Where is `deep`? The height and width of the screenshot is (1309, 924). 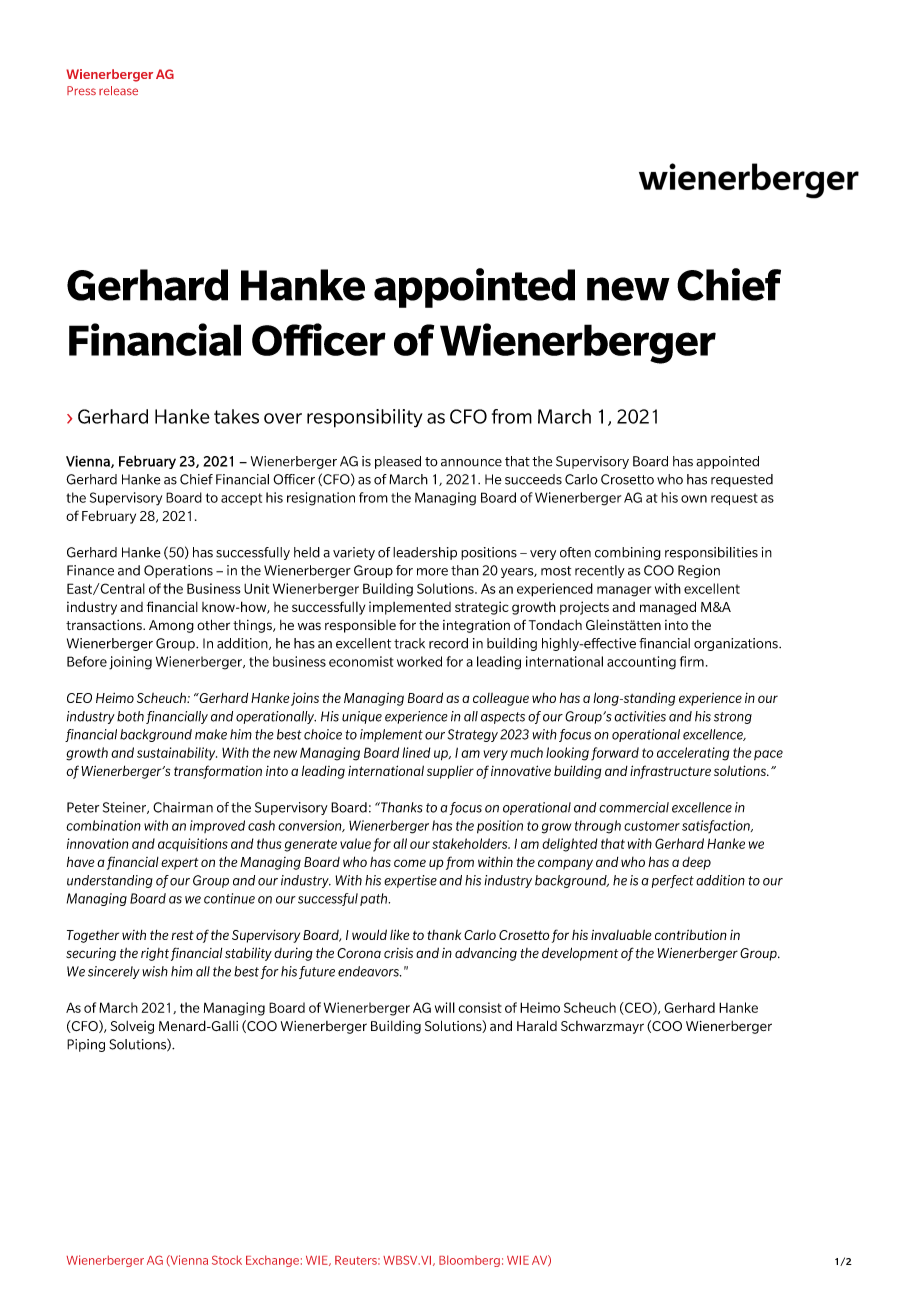
deep is located at coordinates (696, 863).
